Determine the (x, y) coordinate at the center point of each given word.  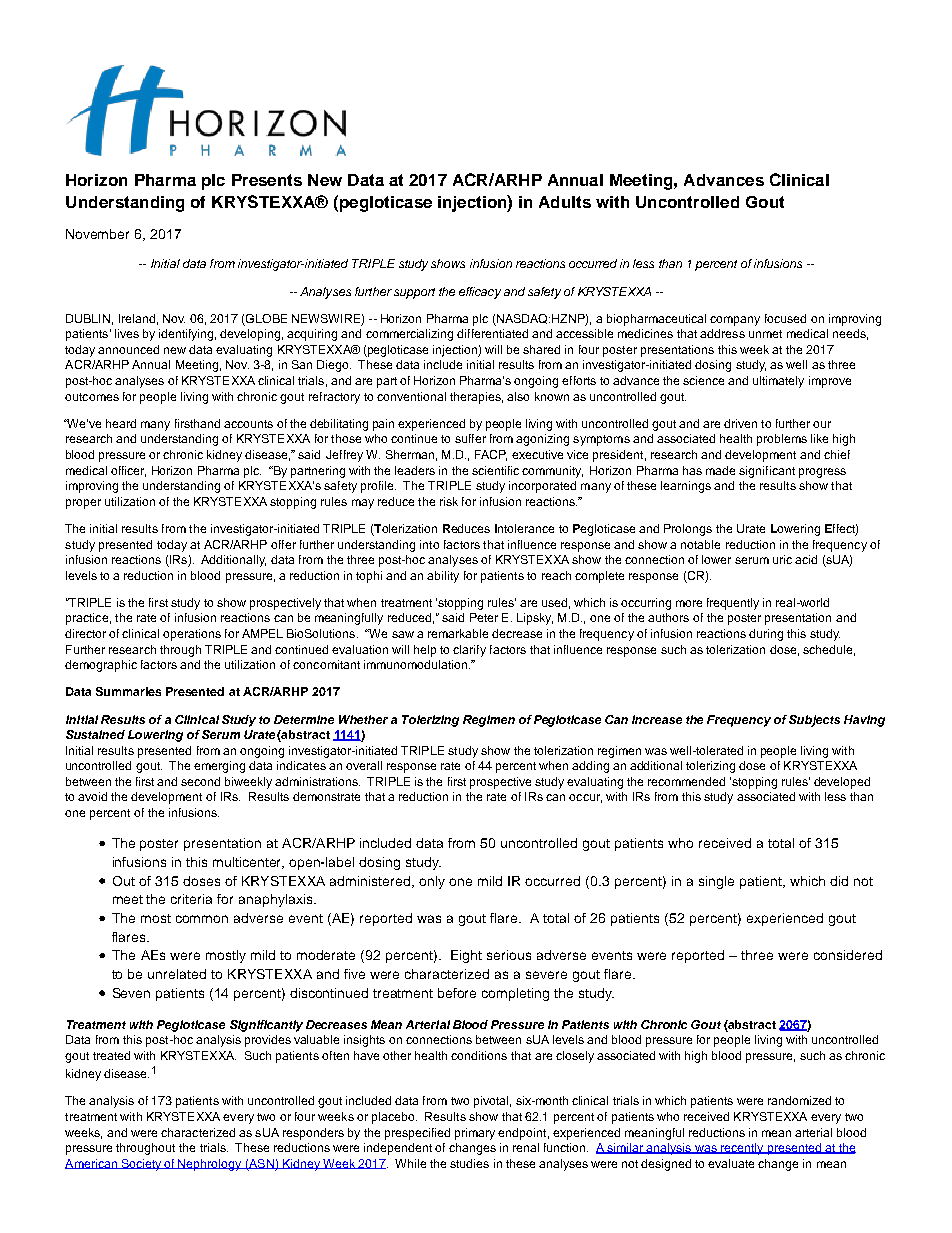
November (97, 234)
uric (782, 559)
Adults (565, 202)
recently (742, 1149)
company (735, 321)
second (200, 781)
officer (128, 471)
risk (449, 501)
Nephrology (210, 1165)
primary (475, 1134)
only (432, 882)
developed (842, 783)
